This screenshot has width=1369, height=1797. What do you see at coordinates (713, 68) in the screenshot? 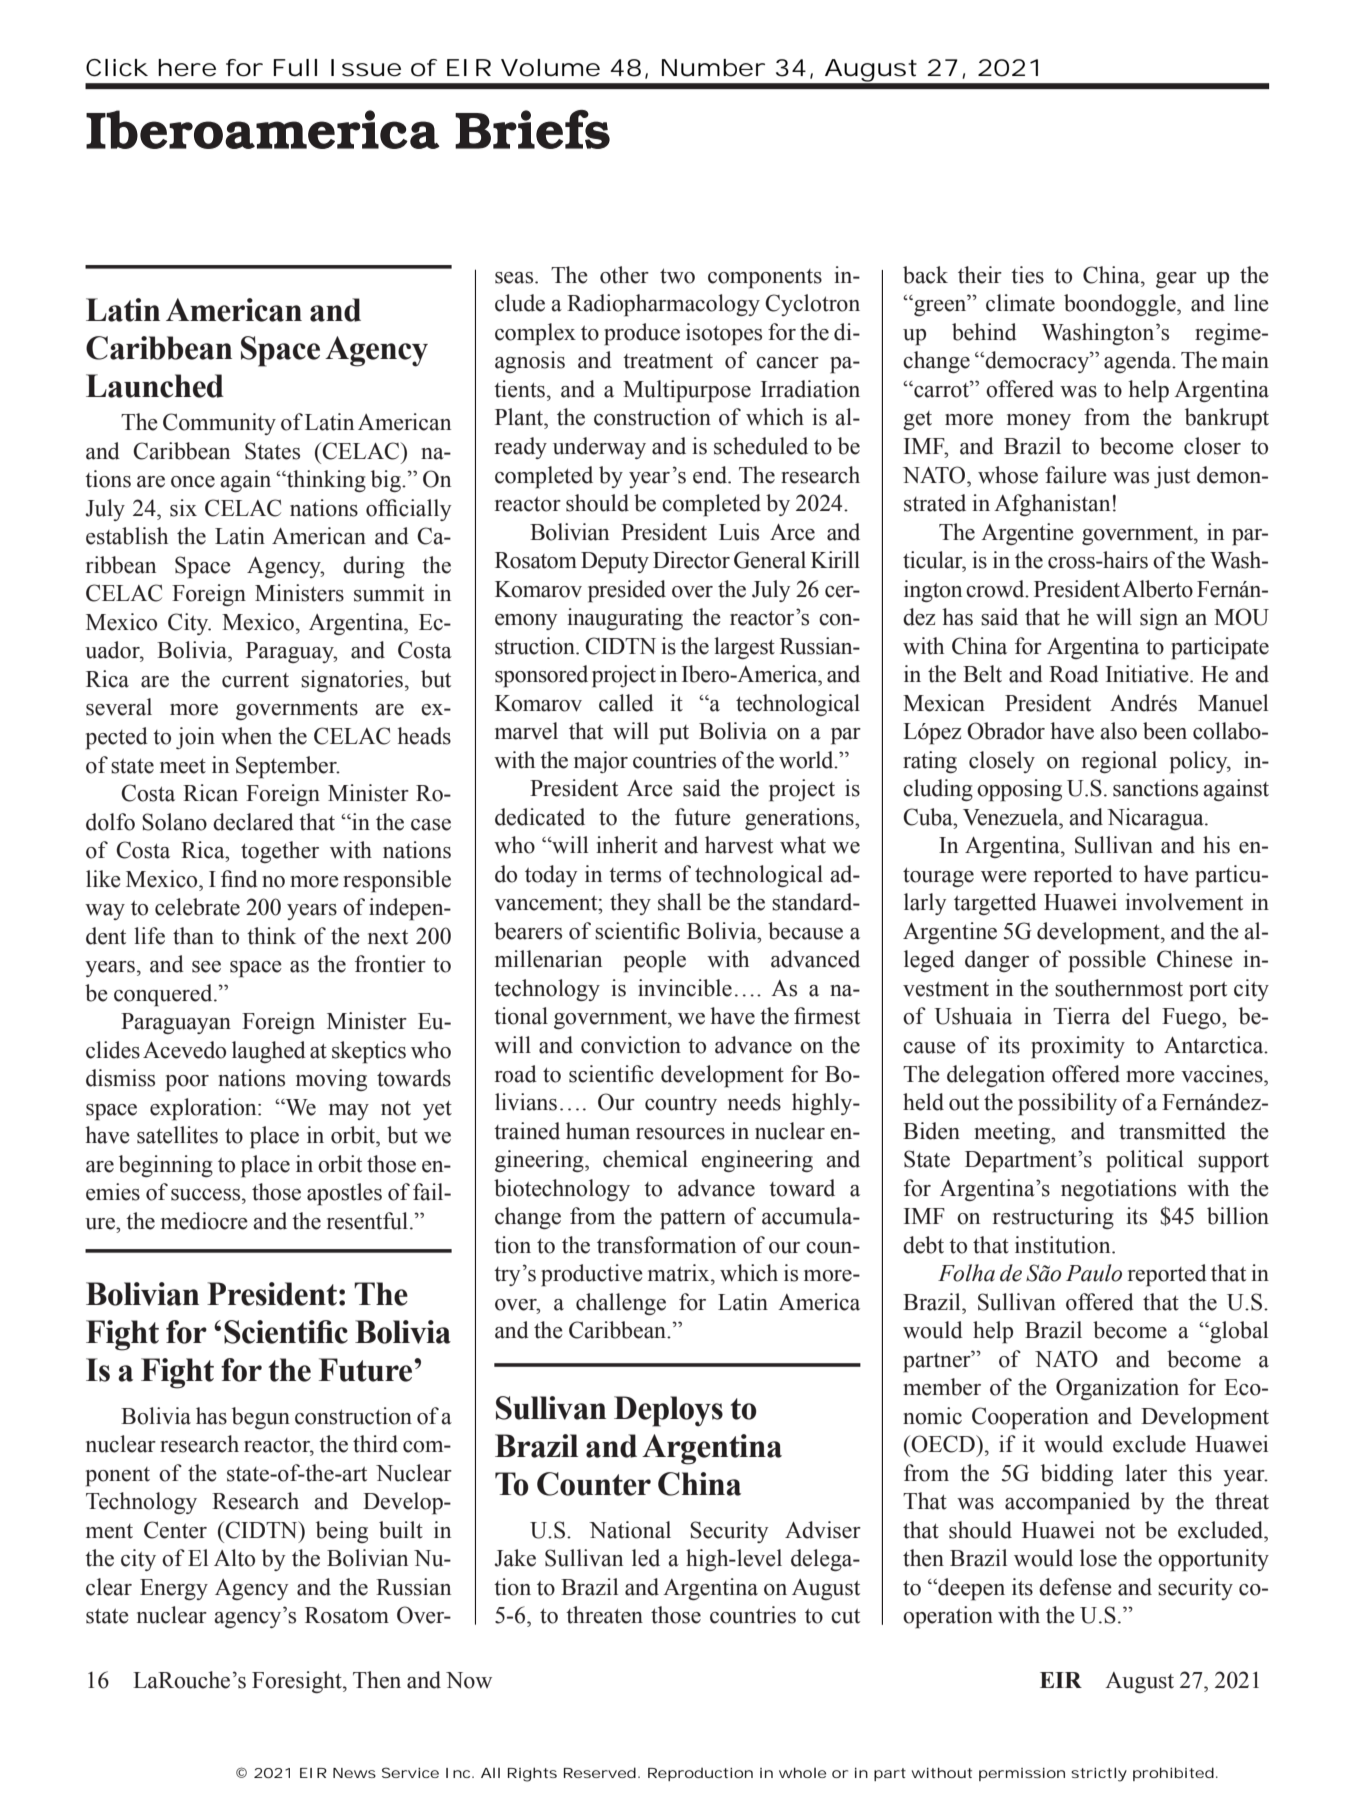
I see `Number` at bounding box center [713, 68].
